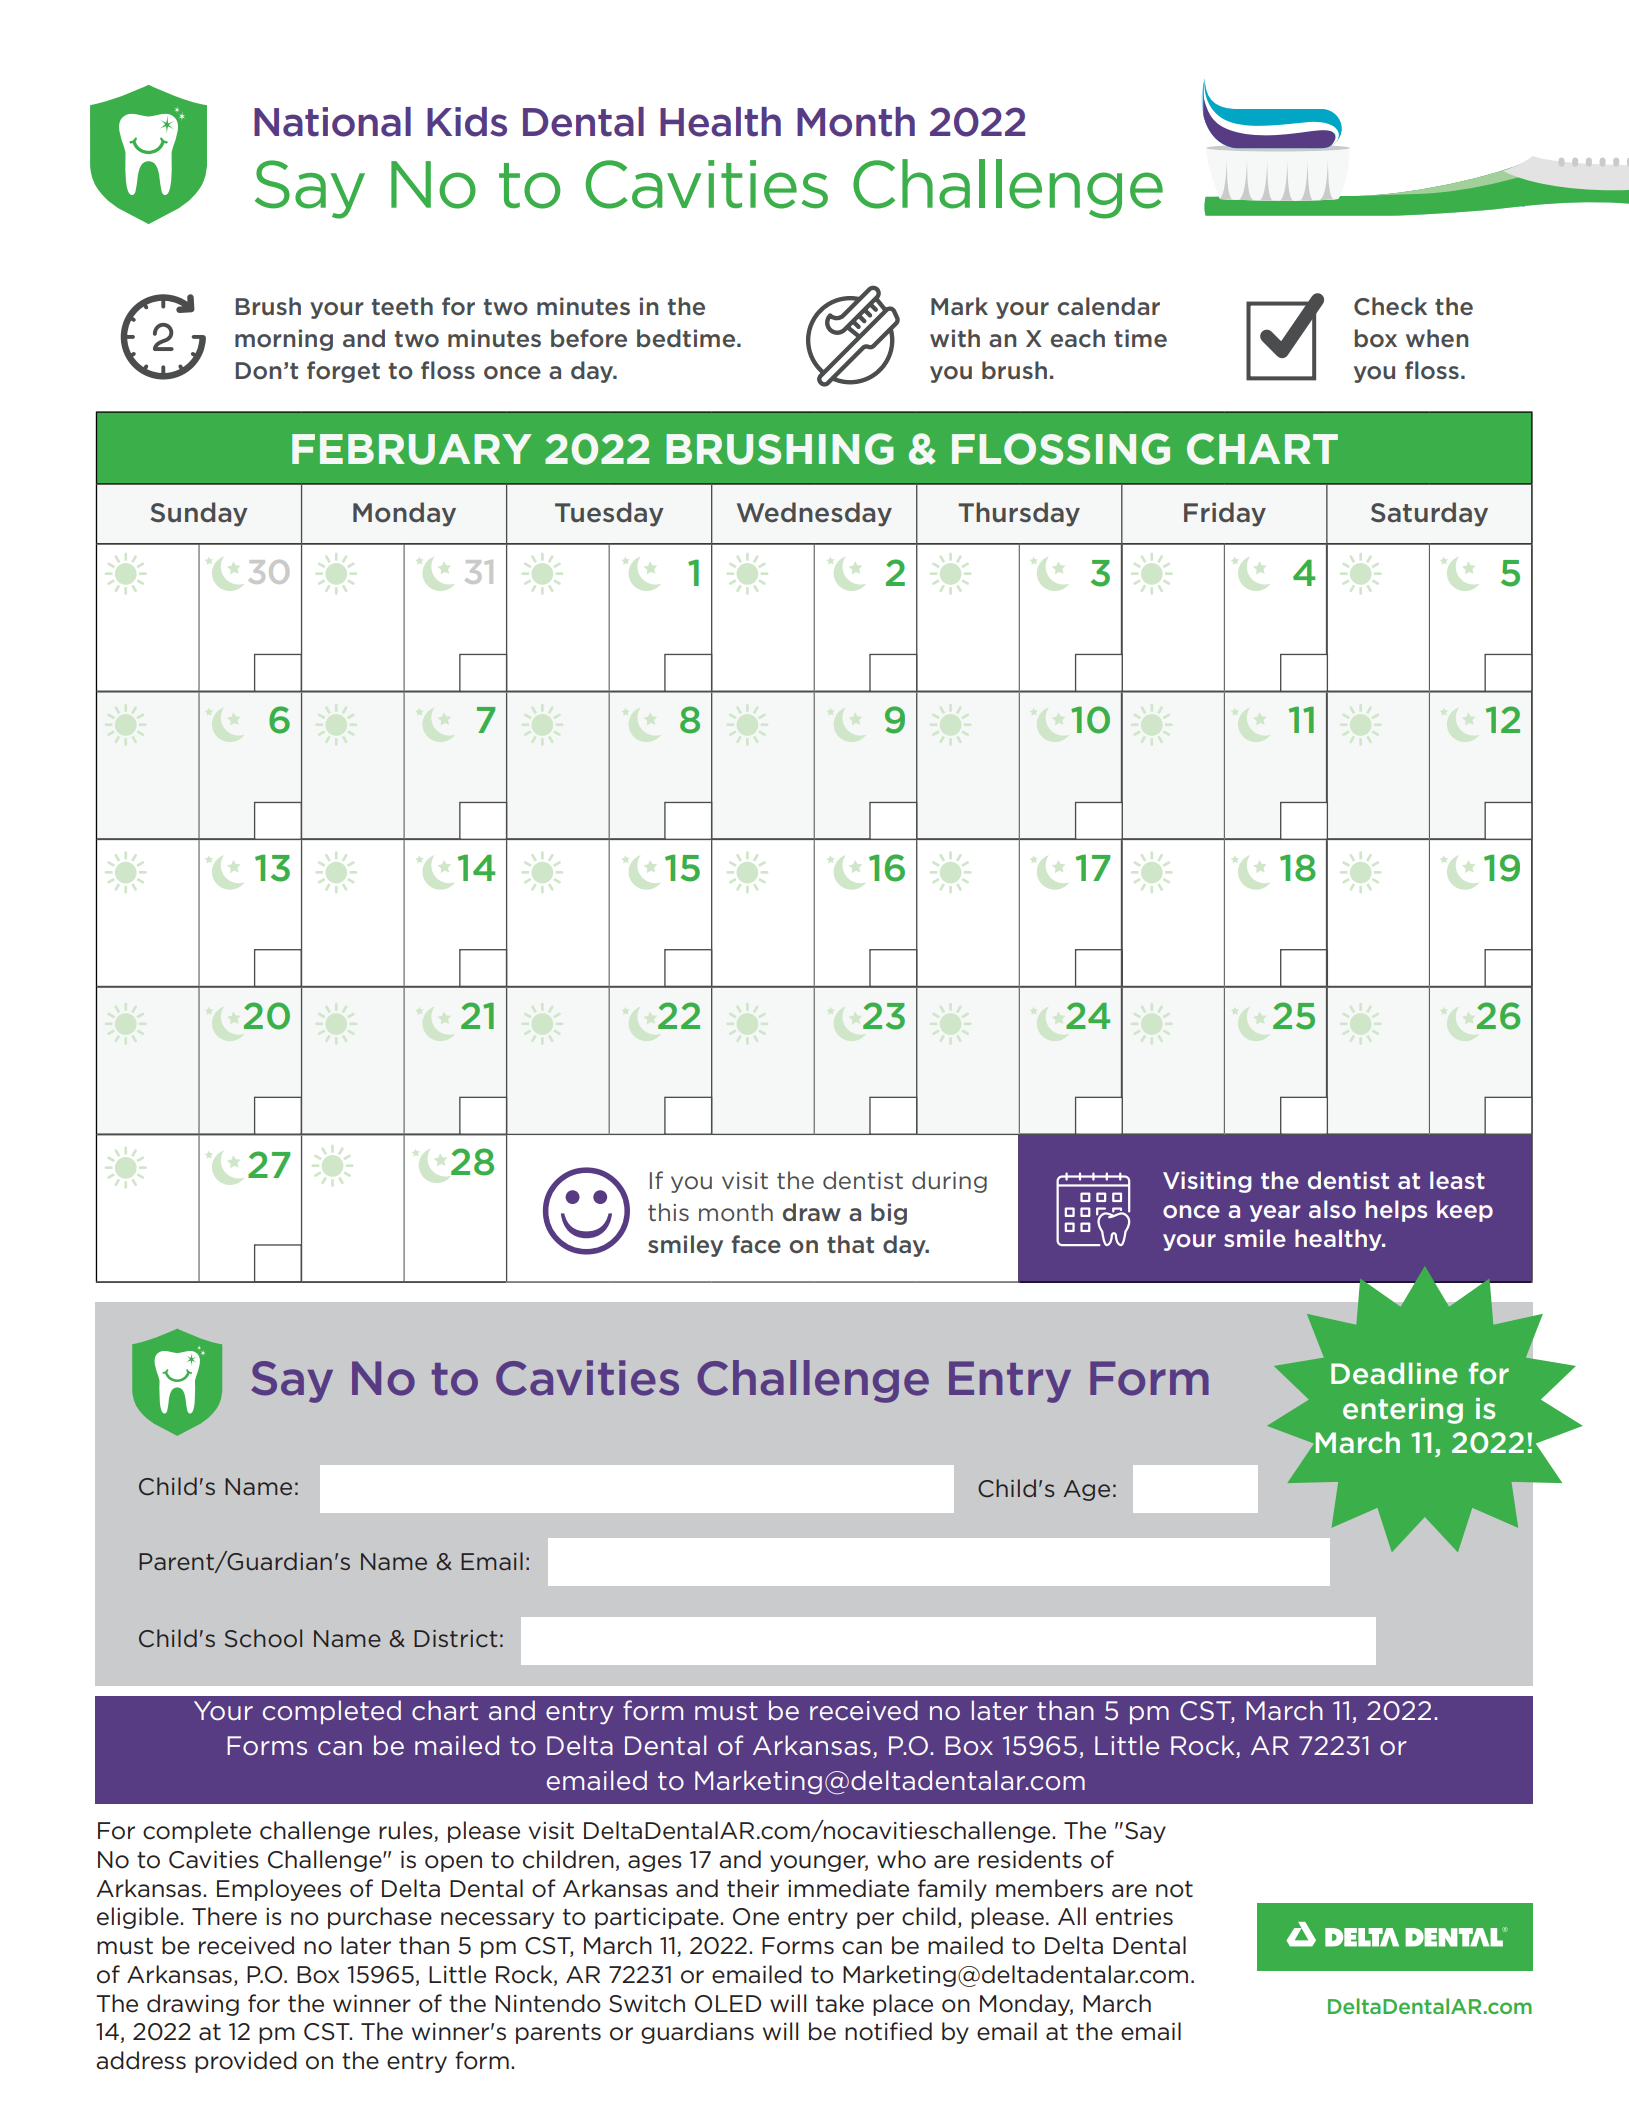 The width and height of the screenshot is (1629, 2109). I want to click on Sunday, so click(199, 514).
